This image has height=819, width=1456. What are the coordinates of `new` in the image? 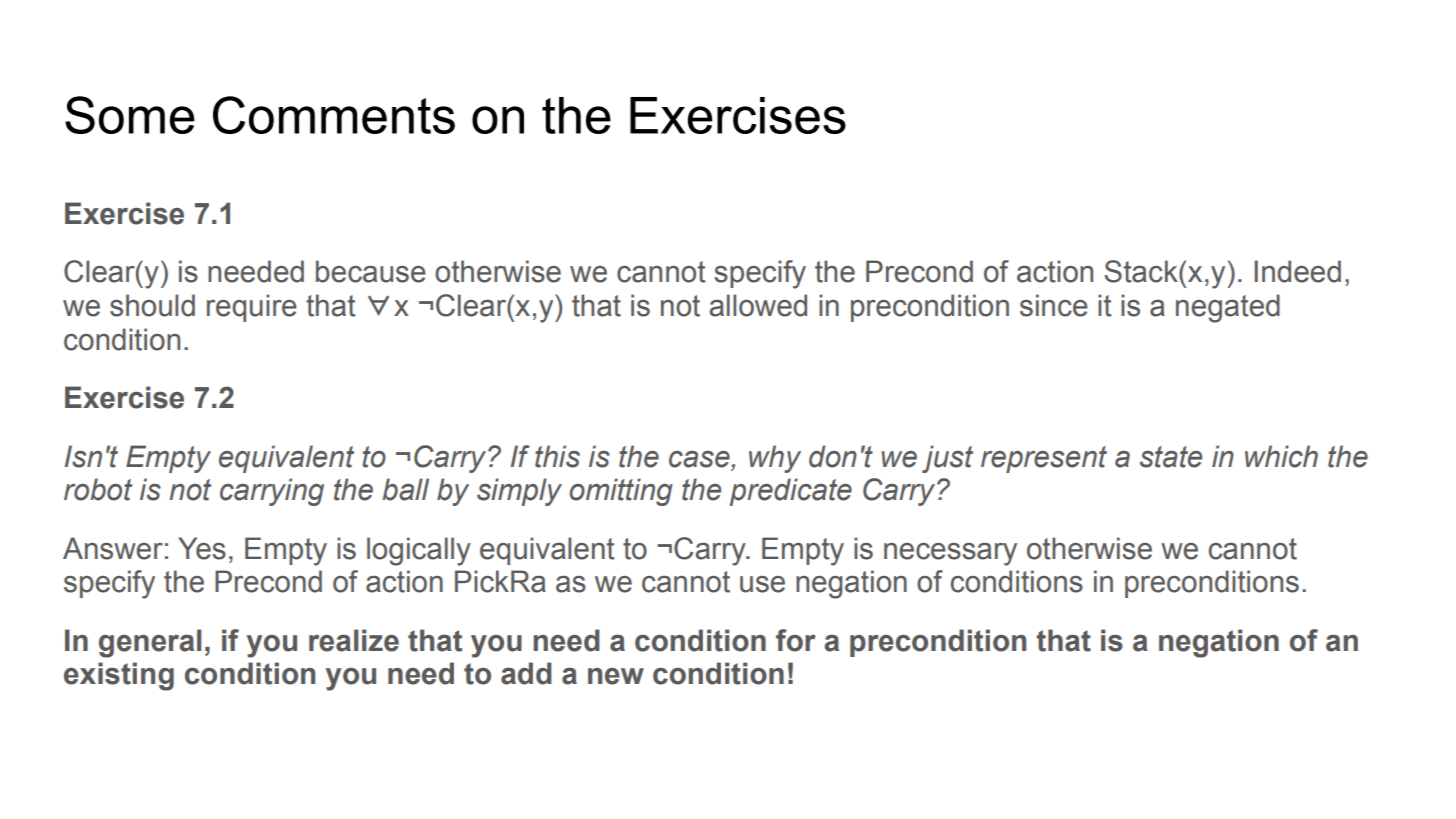 It's located at (616, 676).
